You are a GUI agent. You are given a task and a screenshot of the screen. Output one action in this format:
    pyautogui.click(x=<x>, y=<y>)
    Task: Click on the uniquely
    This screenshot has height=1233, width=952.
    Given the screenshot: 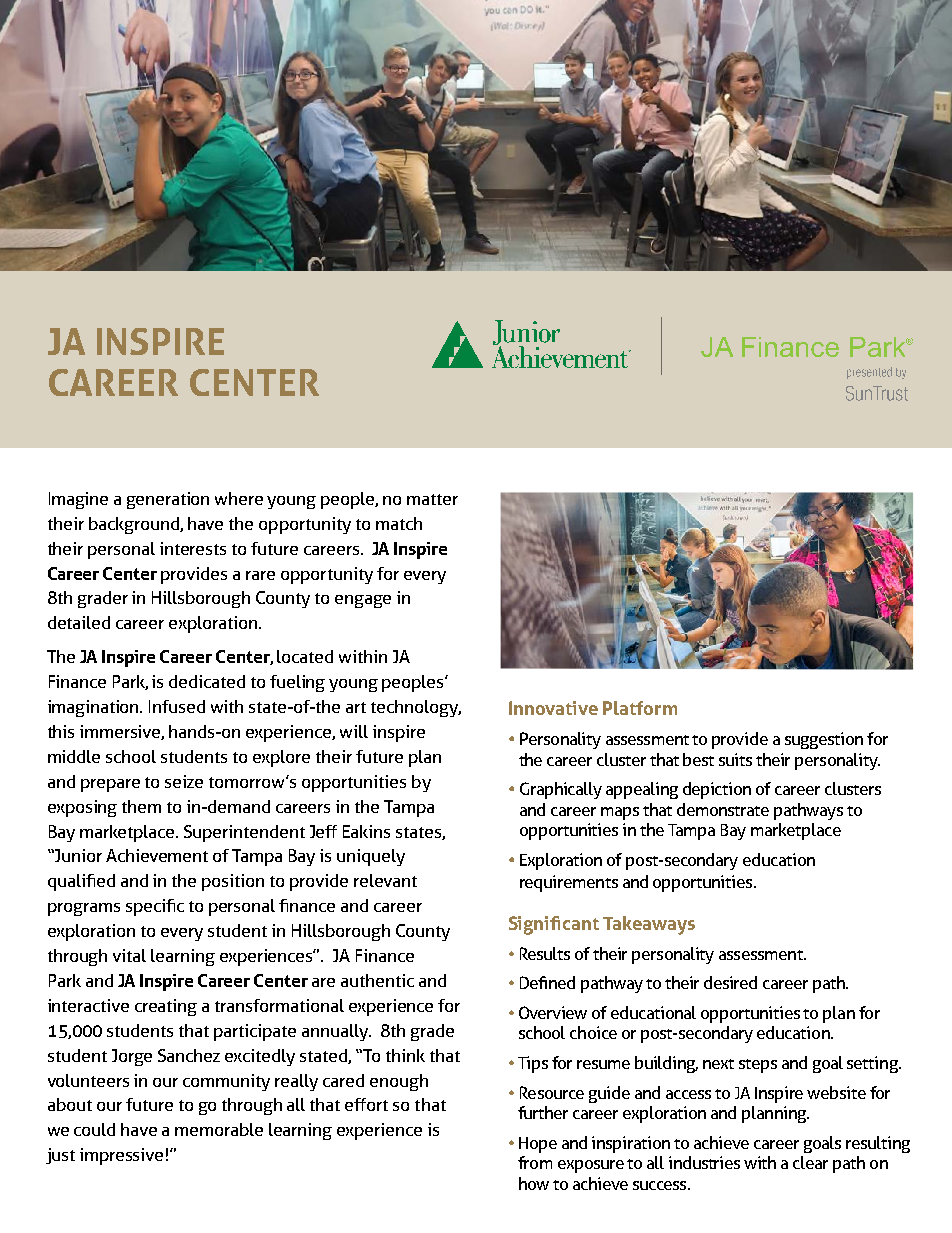 What is the action you would take?
    pyautogui.click(x=371, y=857)
